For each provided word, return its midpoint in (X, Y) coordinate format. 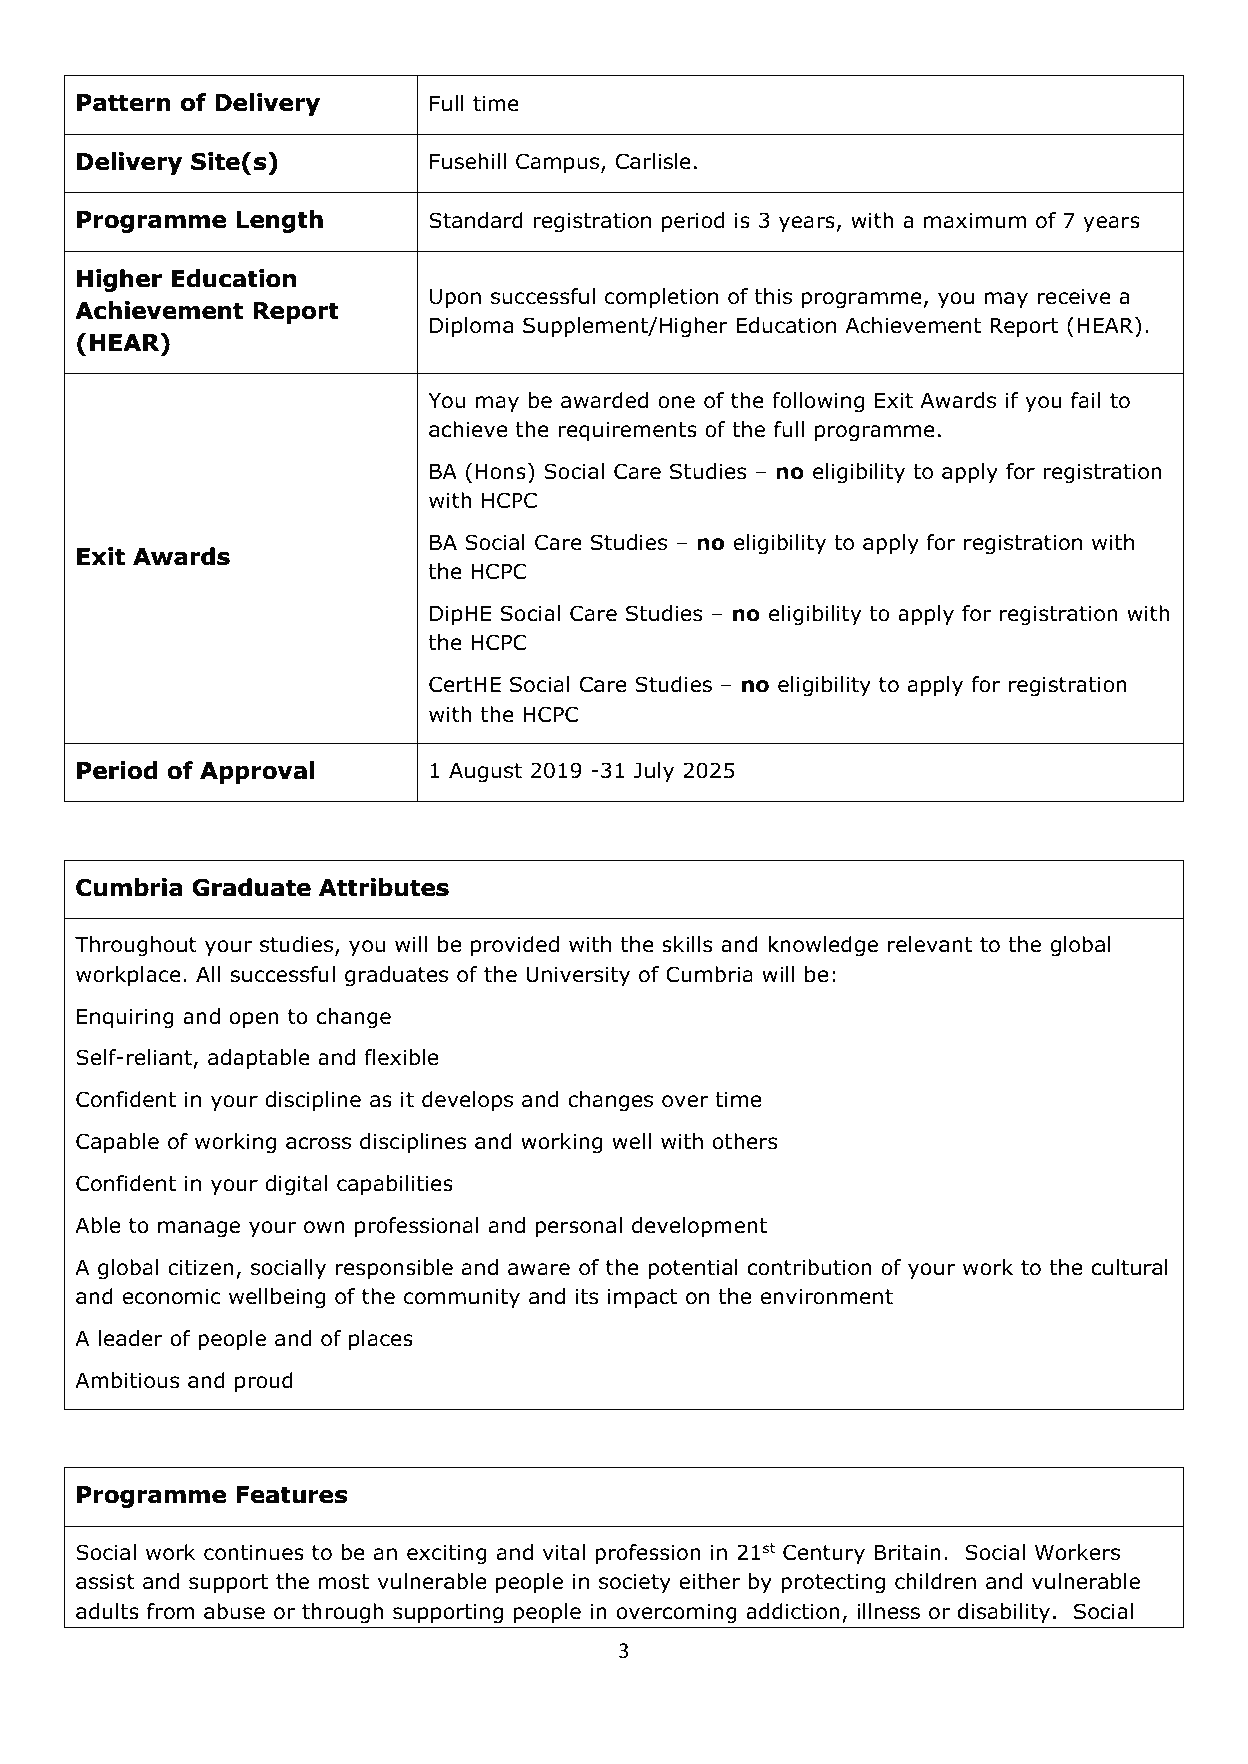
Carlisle (653, 161)
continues (254, 1552)
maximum (975, 220)
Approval (257, 772)
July (654, 772)
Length (279, 221)
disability (1004, 1613)
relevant (930, 944)
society (635, 1583)
